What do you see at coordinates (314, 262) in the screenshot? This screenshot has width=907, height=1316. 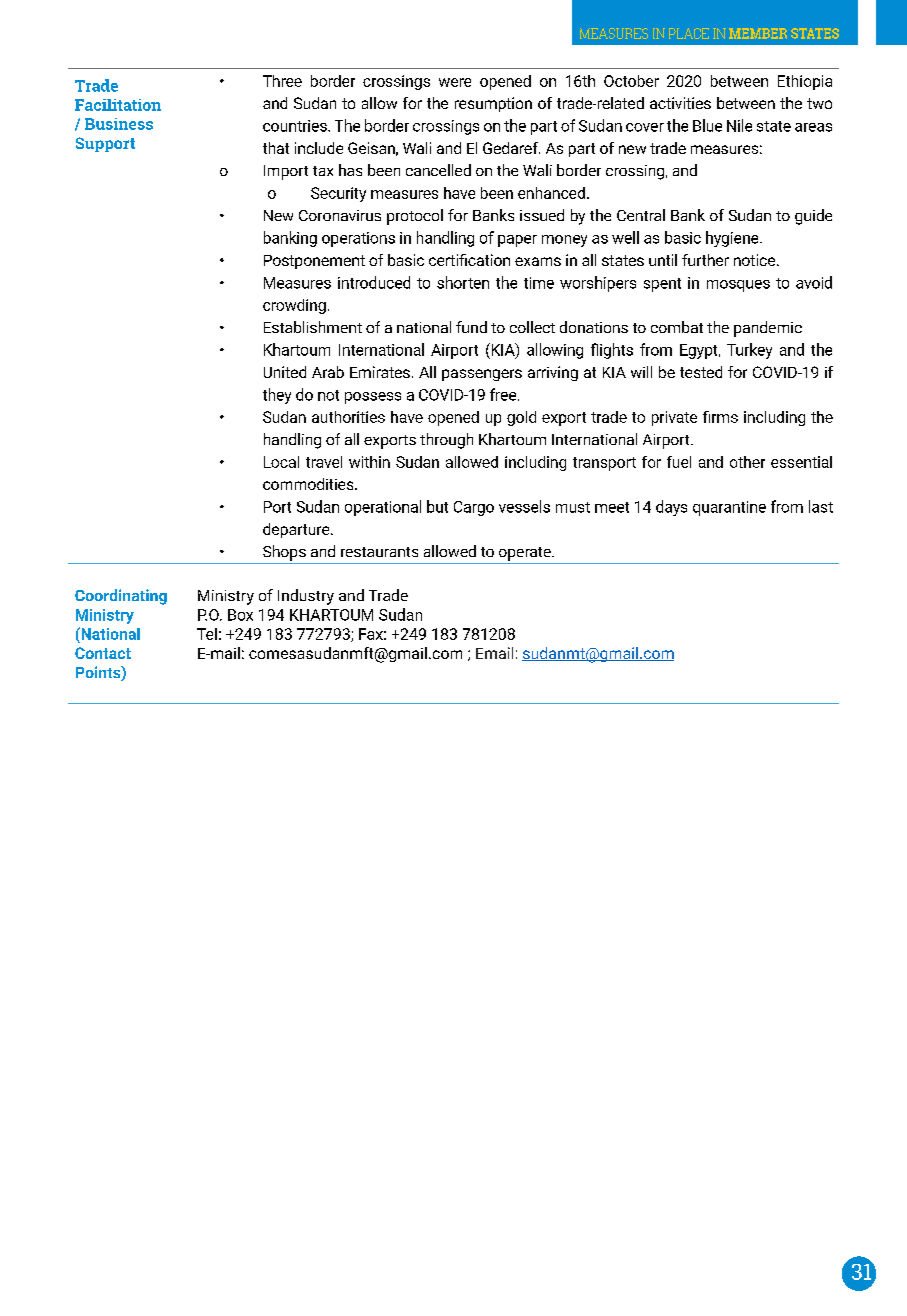 I see `Postponement` at bounding box center [314, 262].
